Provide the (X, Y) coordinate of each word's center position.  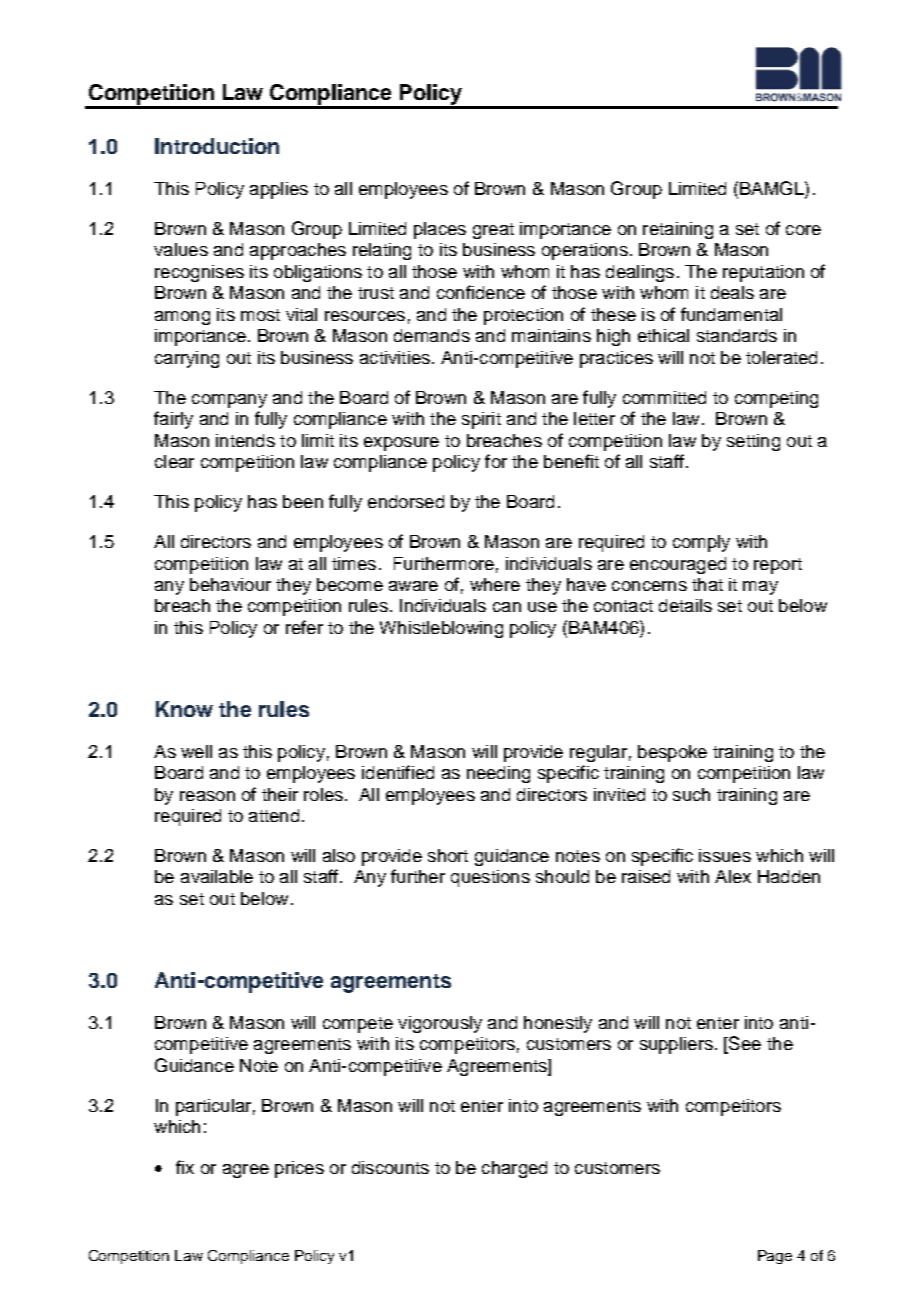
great (493, 231)
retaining (678, 230)
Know (184, 709)
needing (498, 774)
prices (299, 1169)
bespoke (672, 753)
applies (279, 190)
